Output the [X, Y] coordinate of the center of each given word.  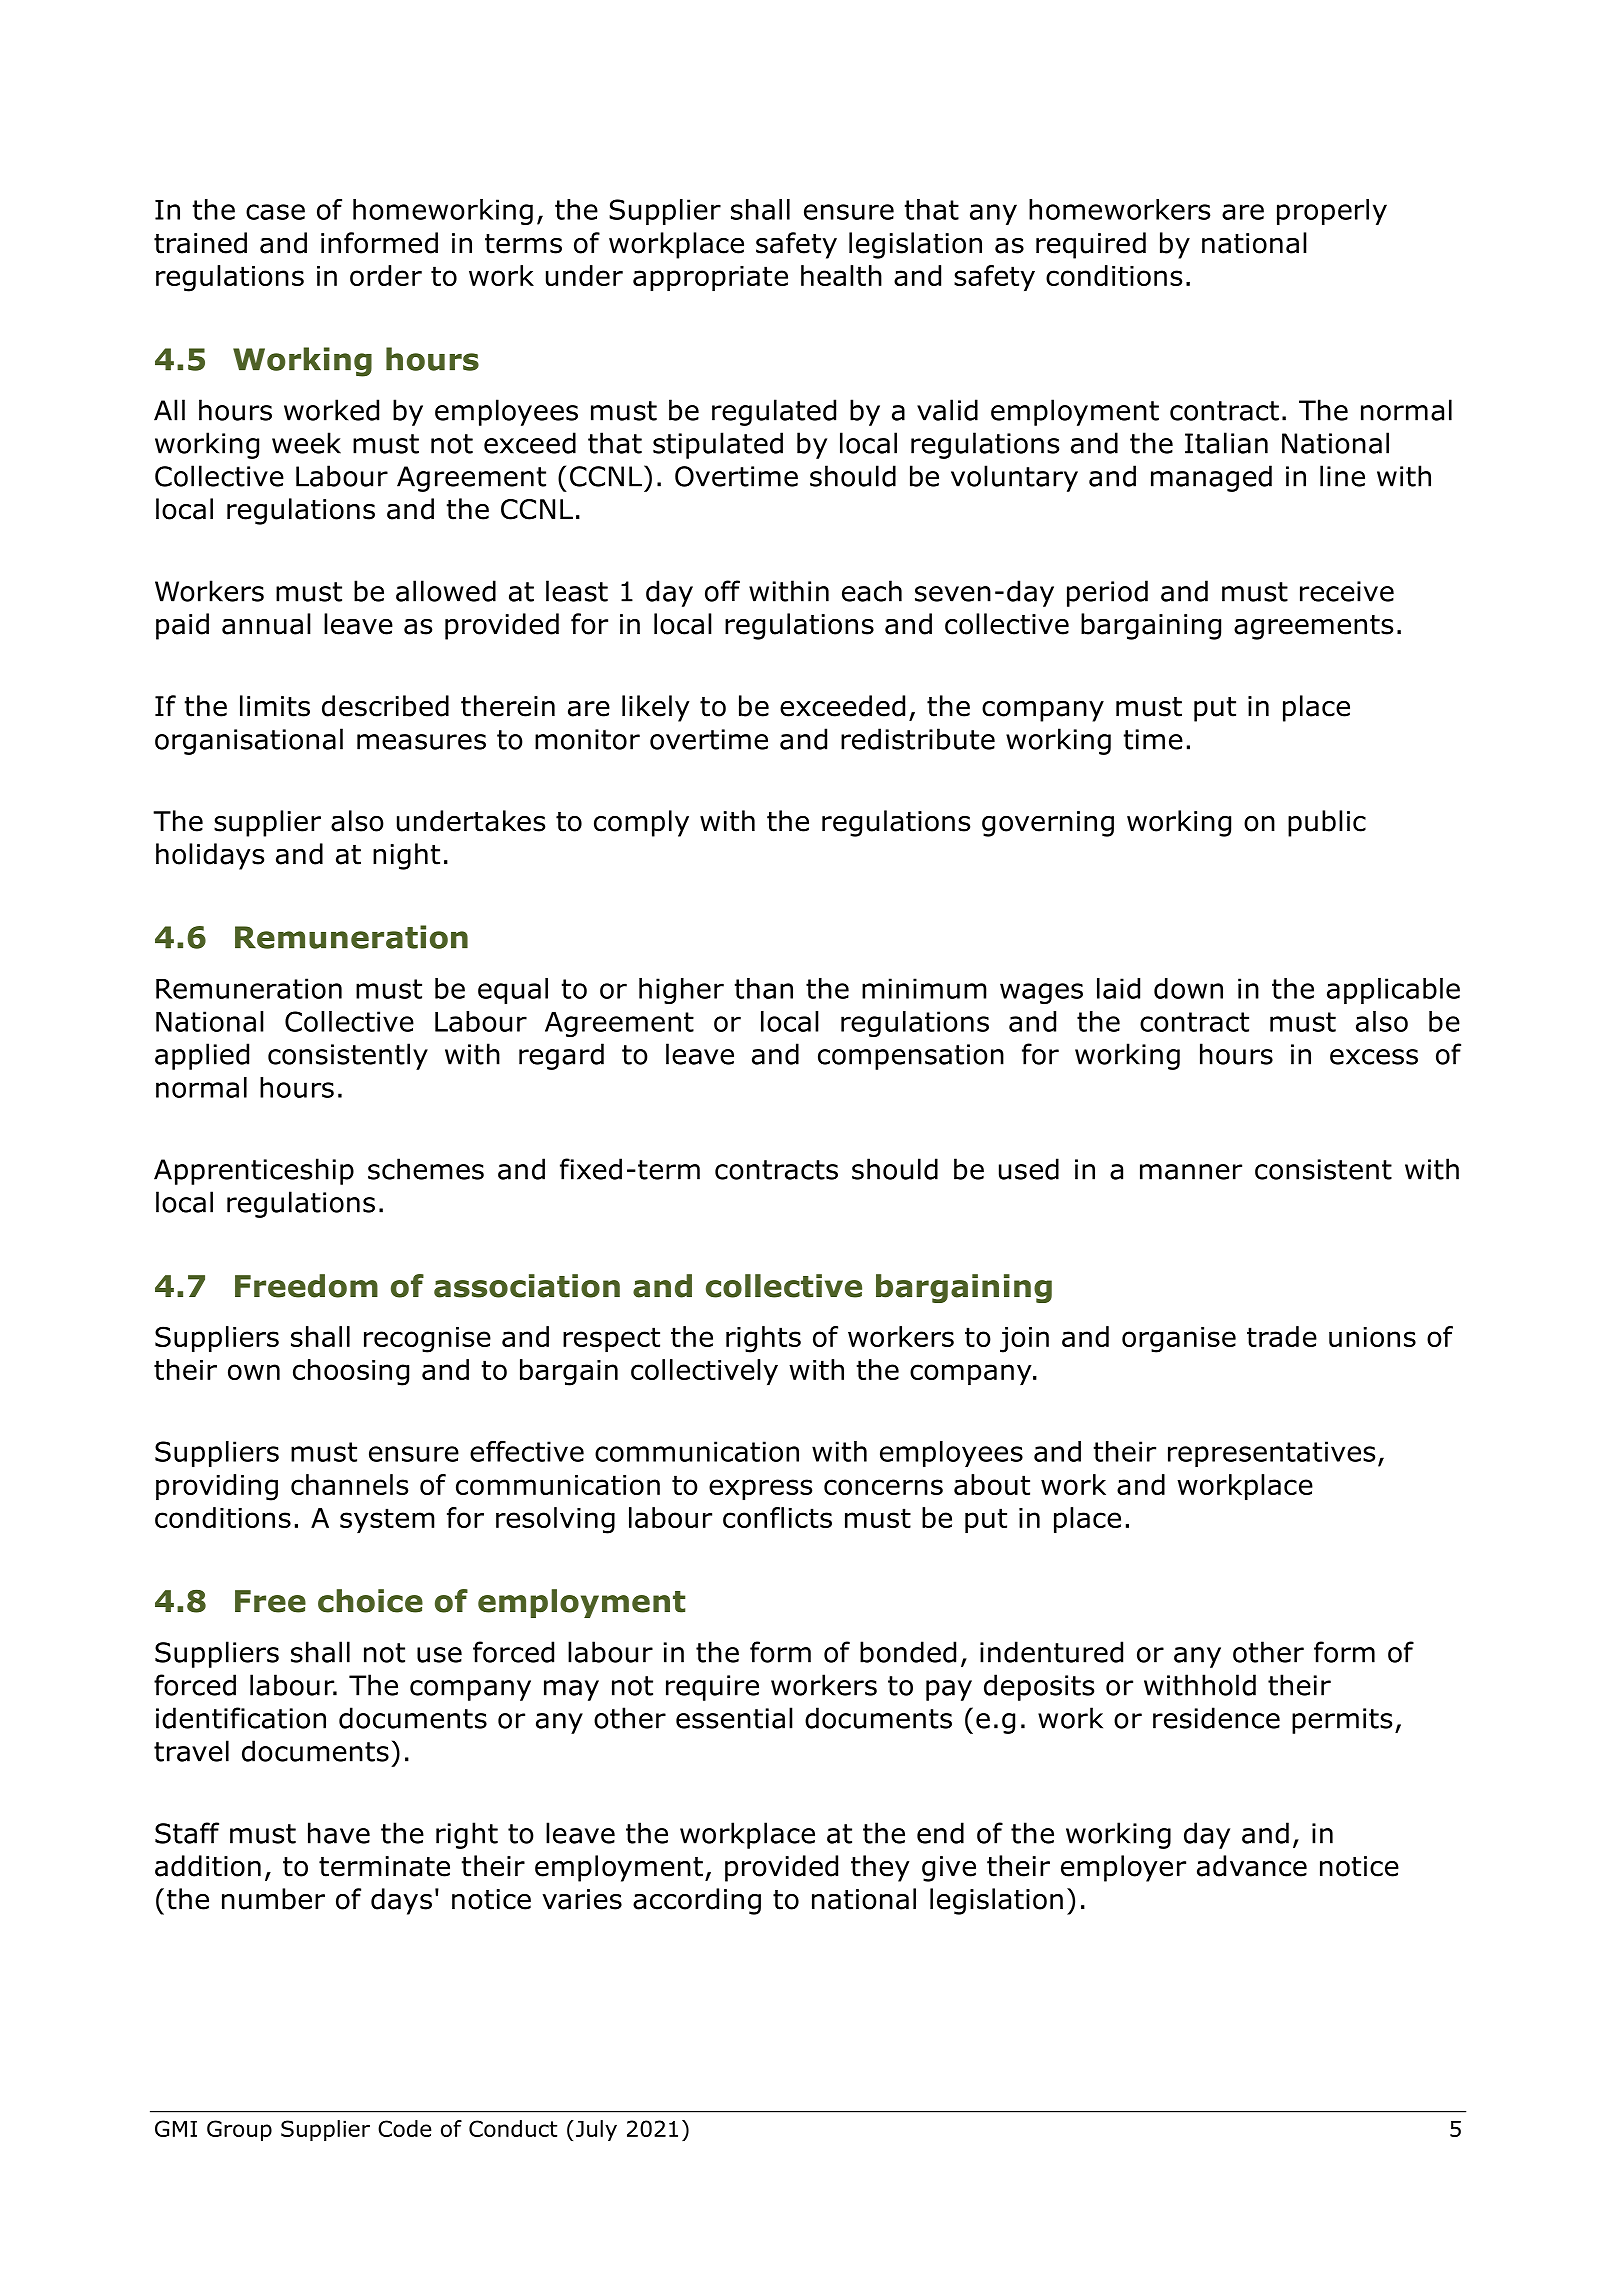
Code [404, 2128]
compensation [911, 1057]
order [386, 275]
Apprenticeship [254, 1171]
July [595, 2130]
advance [1252, 1866]
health [841, 275]
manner [1191, 1172]
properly [1332, 212]
